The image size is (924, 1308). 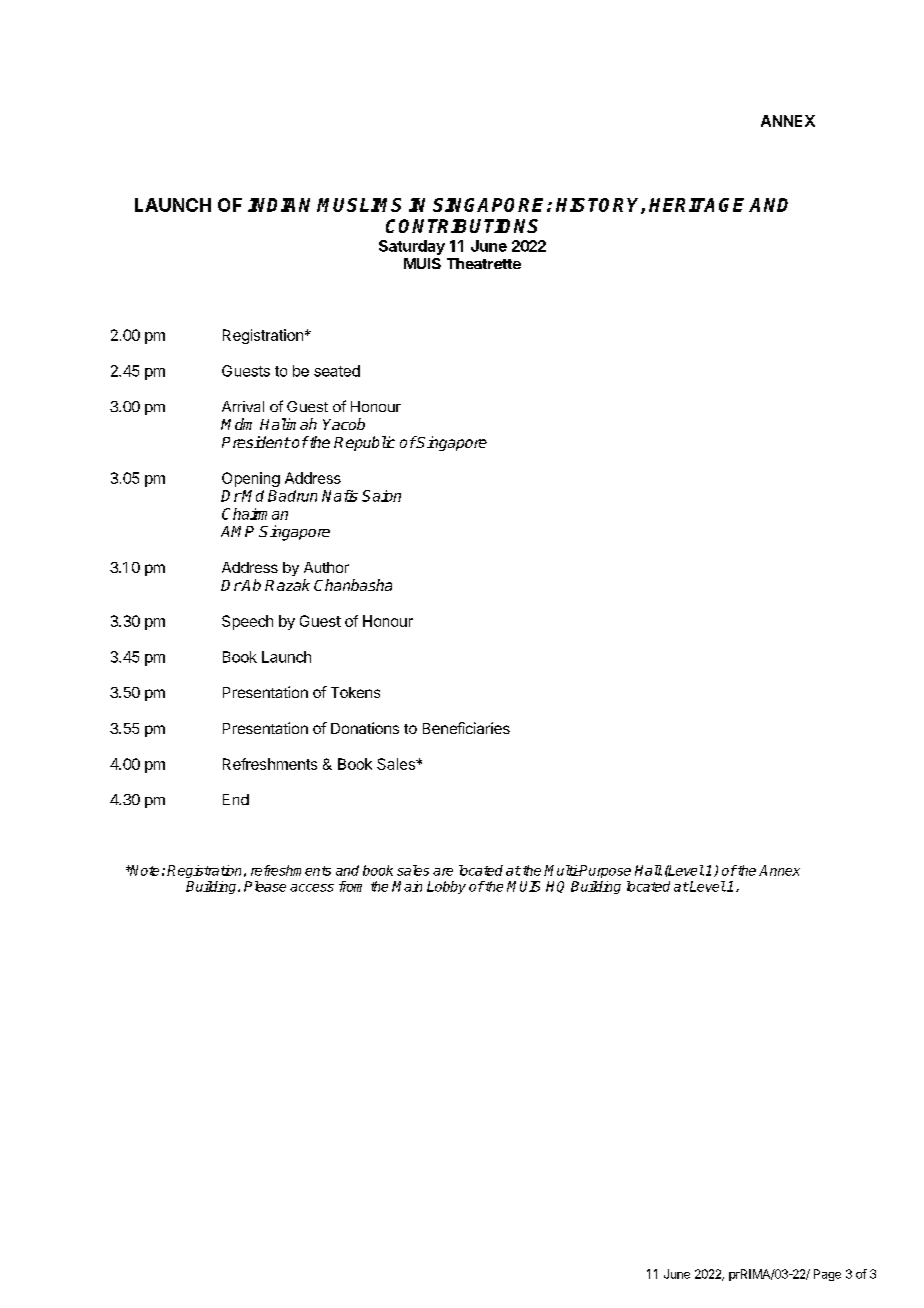 What do you see at coordinates (312, 888) in the document?
I see `access` at bounding box center [312, 888].
